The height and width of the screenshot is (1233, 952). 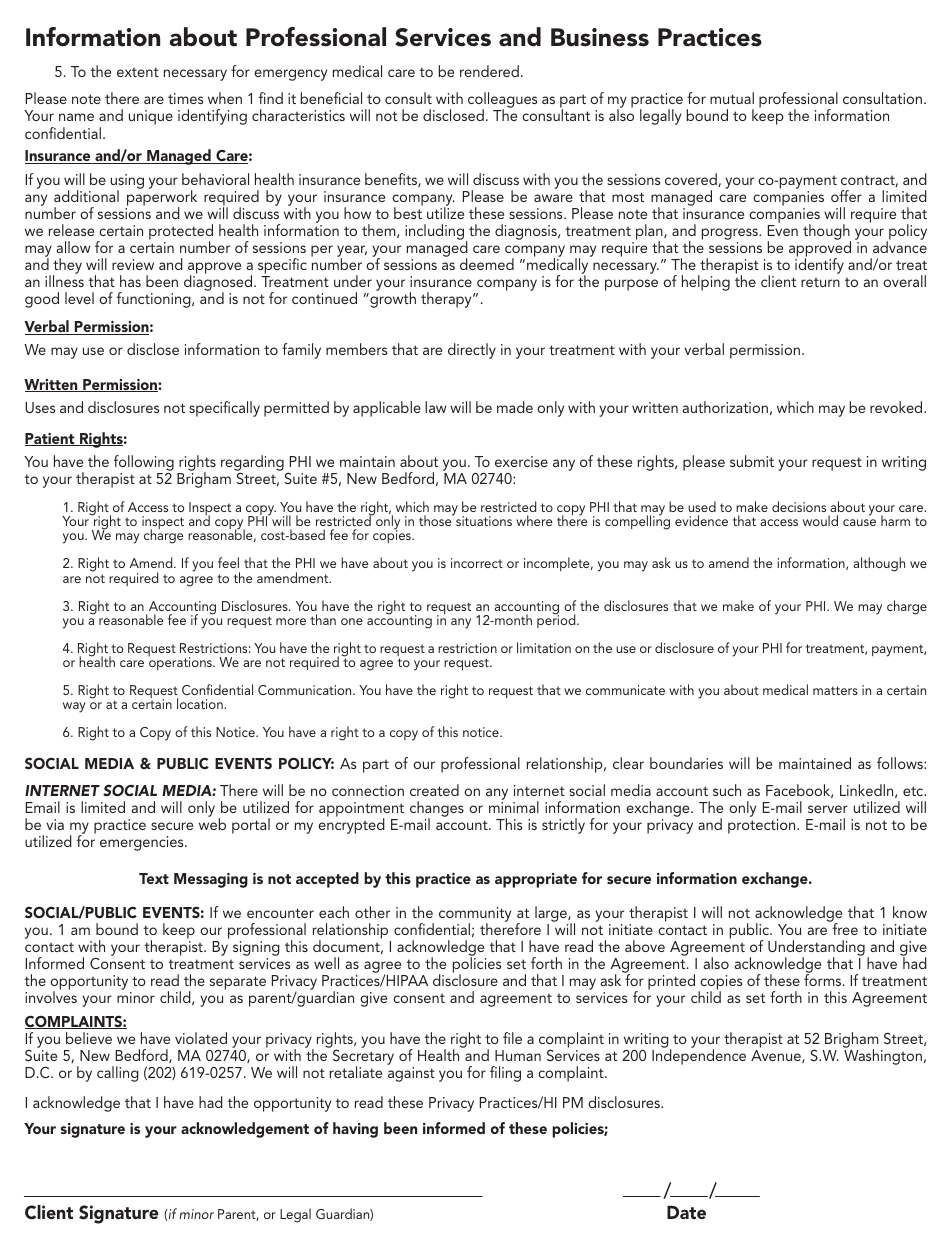 I want to click on Date, so click(x=686, y=1212).
